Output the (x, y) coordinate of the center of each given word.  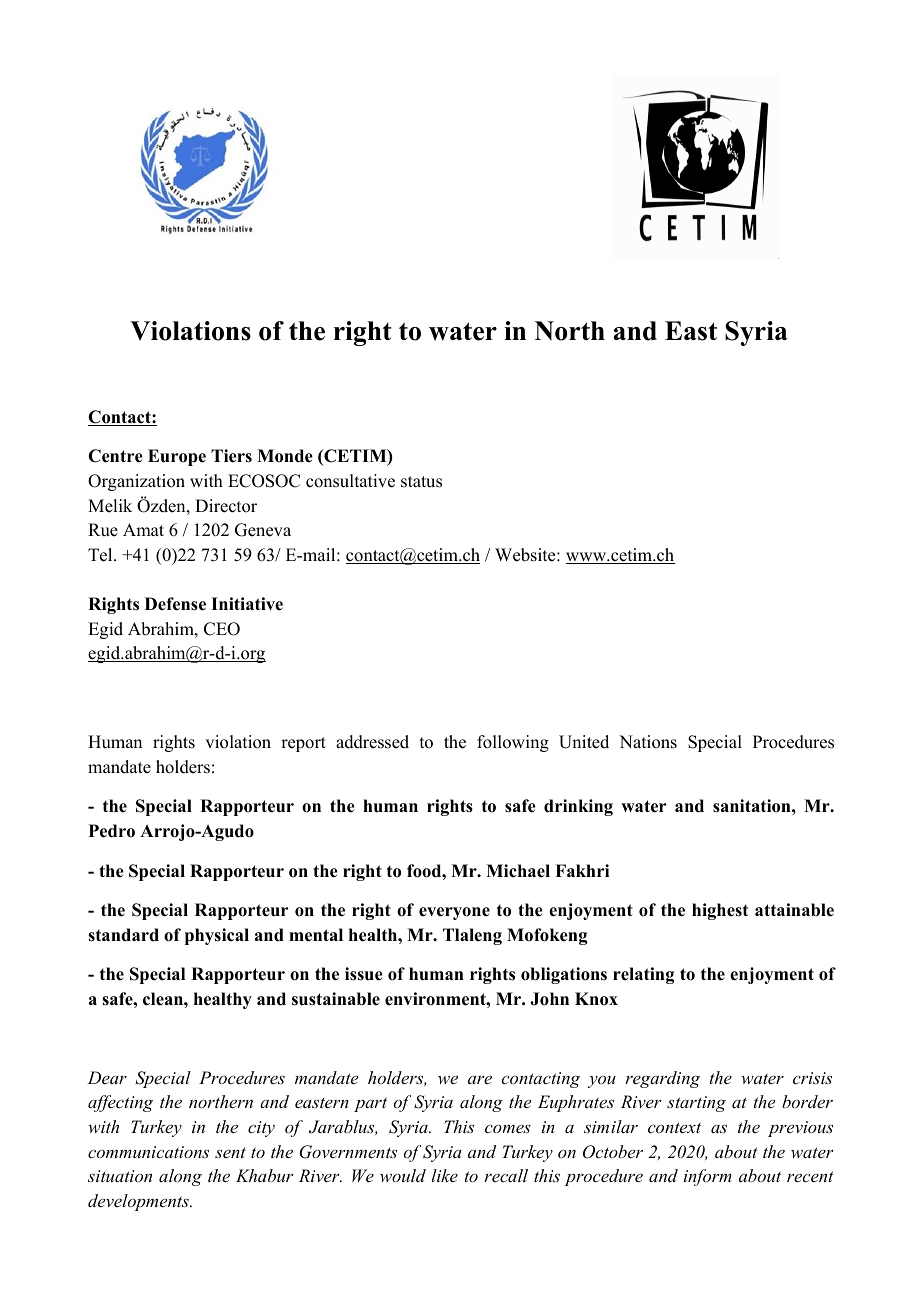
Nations (648, 742)
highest (720, 911)
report (303, 744)
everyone (454, 913)
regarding (662, 1079)
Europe (177, 457)
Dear (107, 1077)
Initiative (247, 604)
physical (217, 936)
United (584, 742)
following (513, 743)
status (421, 482)
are (480, 1080)
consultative (350, 481)
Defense (175, 604)
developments (139, 1202)
